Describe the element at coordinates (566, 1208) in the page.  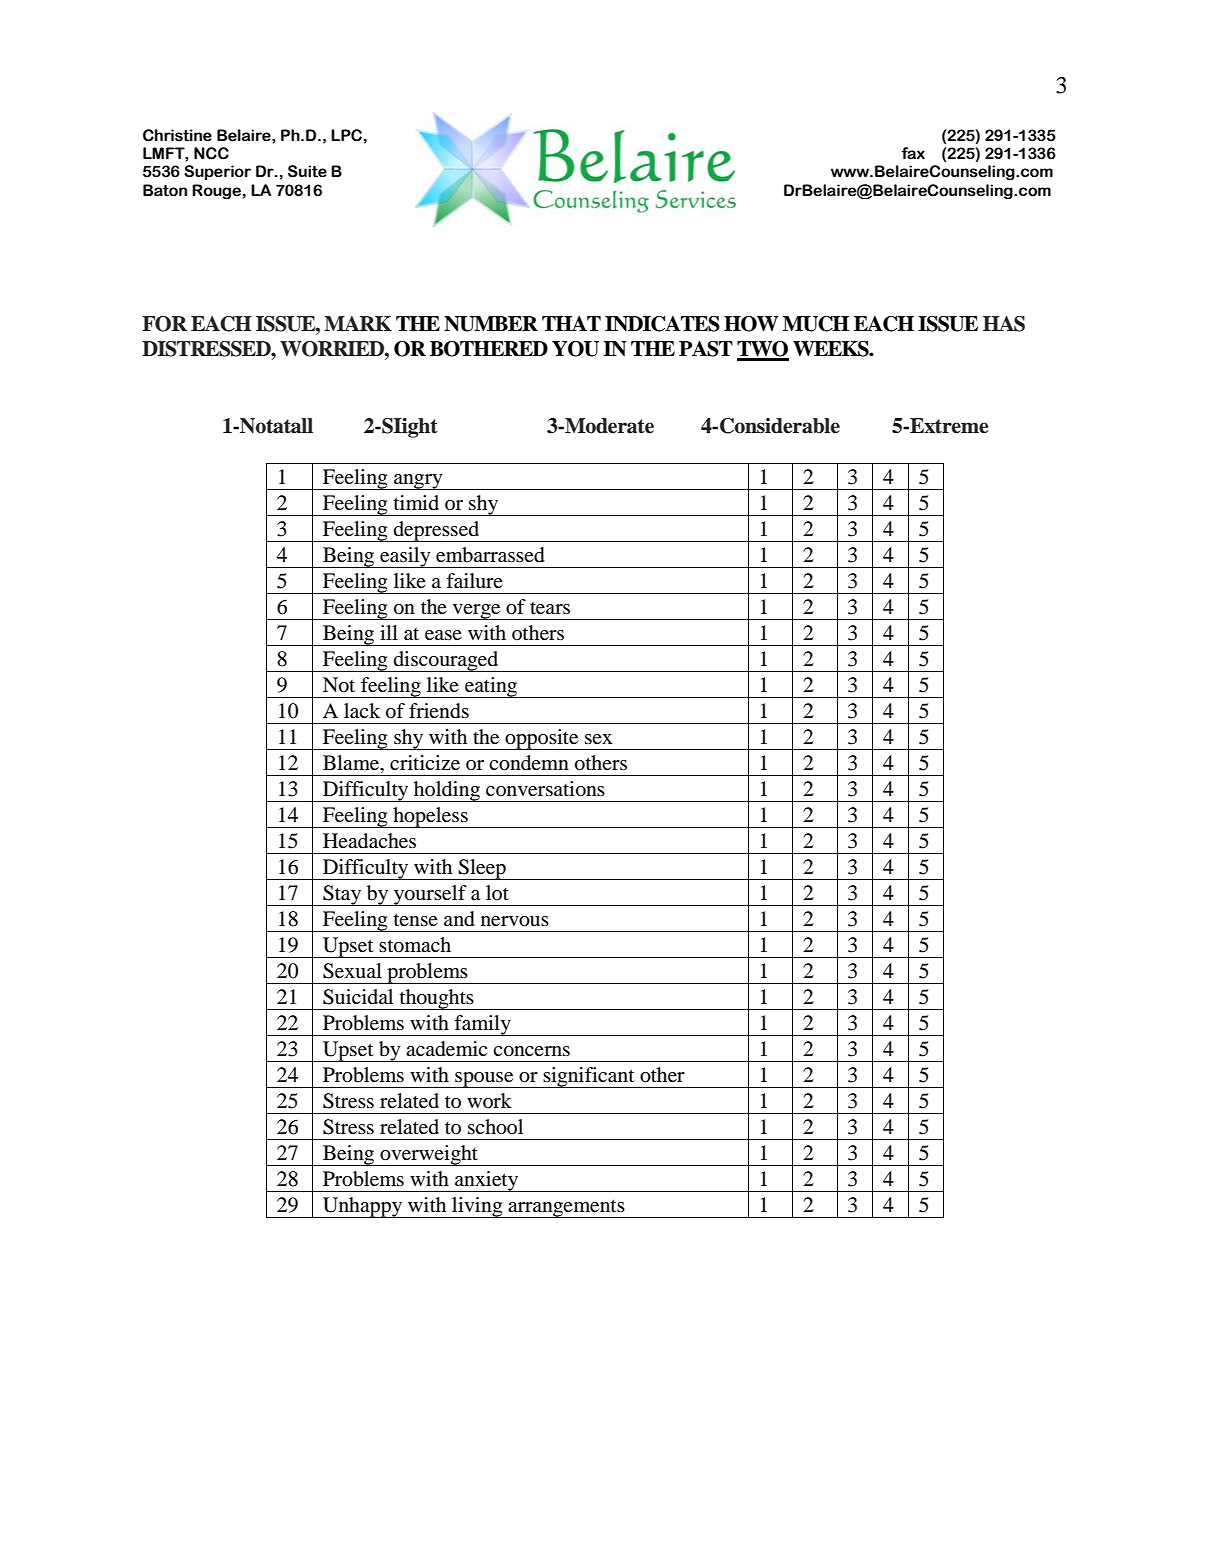
I see `arrangements` at that location.
